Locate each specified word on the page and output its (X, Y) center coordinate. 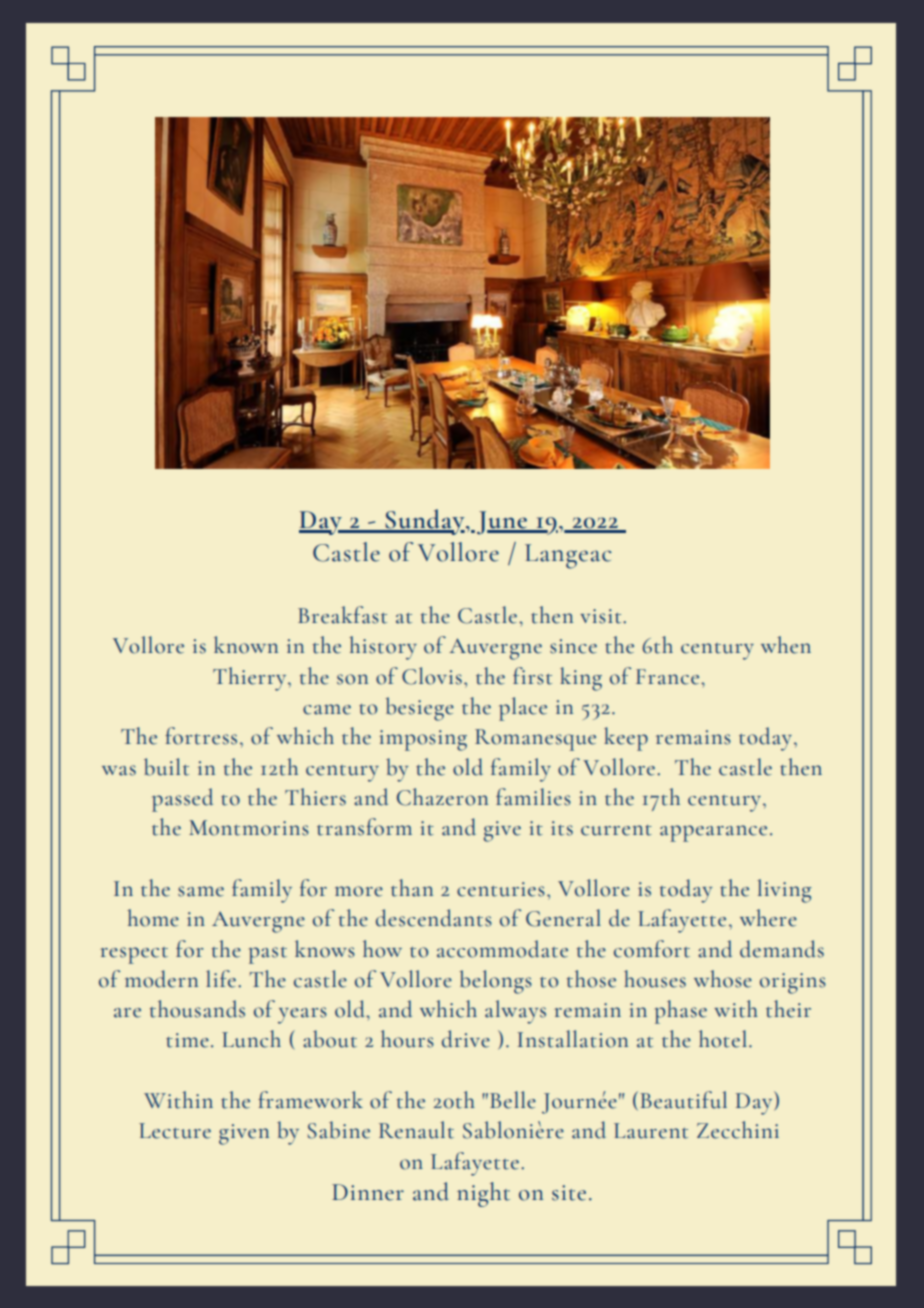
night (483, 1194)
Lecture (175, 1131)
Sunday (425, 522)
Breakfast (342, 615)
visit (602, 616)
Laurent (651, 1131)
